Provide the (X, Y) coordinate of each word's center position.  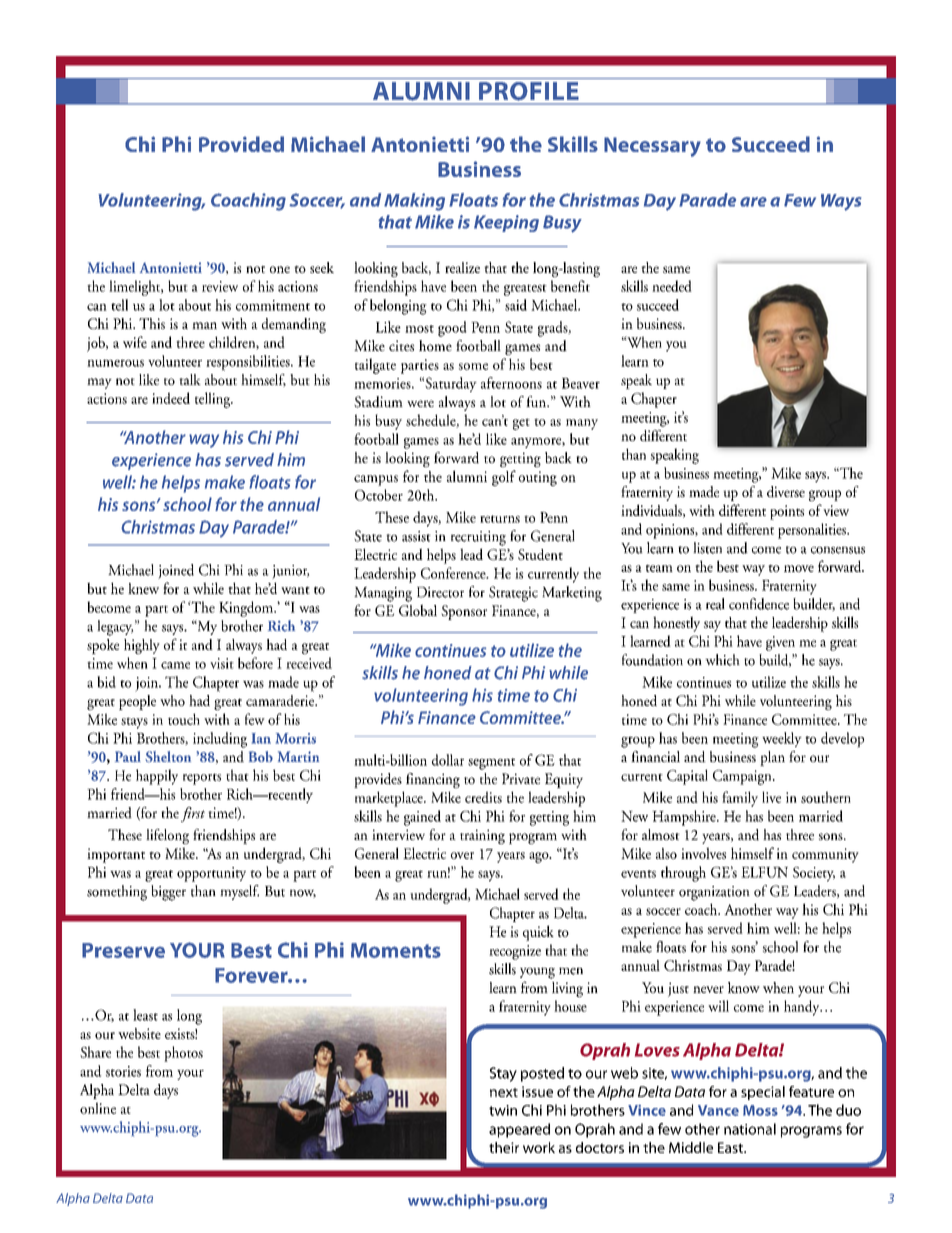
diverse (786, 492)
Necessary (652, 147)
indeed (171, 398)
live (771, 797)
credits (483, 797)
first (193, 814)
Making (414, 202)
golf (504, 478)
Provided (241, 144)
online (98, 1108)
